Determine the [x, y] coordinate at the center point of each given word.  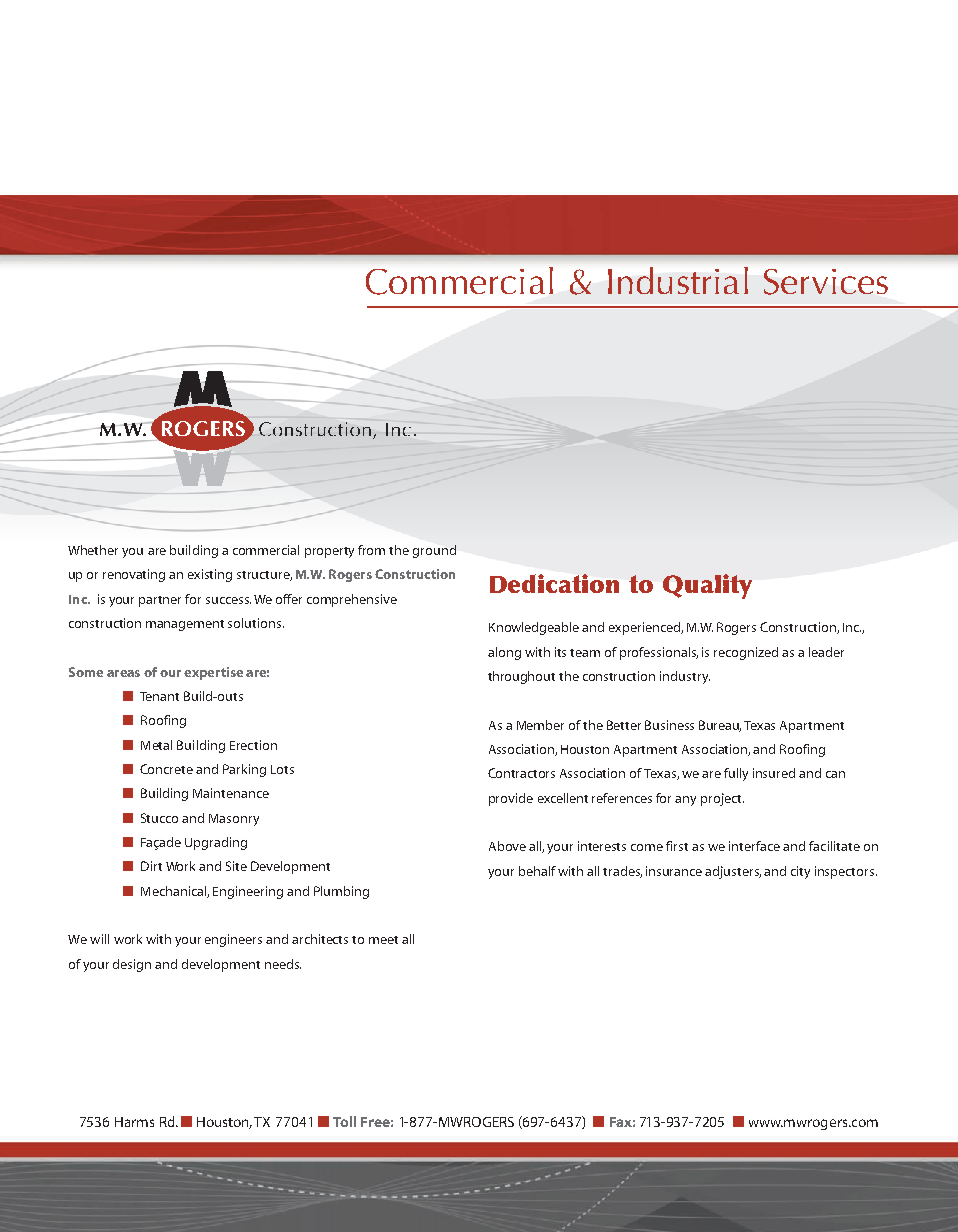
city [800, 872]
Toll [344, 1121]
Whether [93, 550]
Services [826, 282]
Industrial [678, 280]
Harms [134, 1122]
